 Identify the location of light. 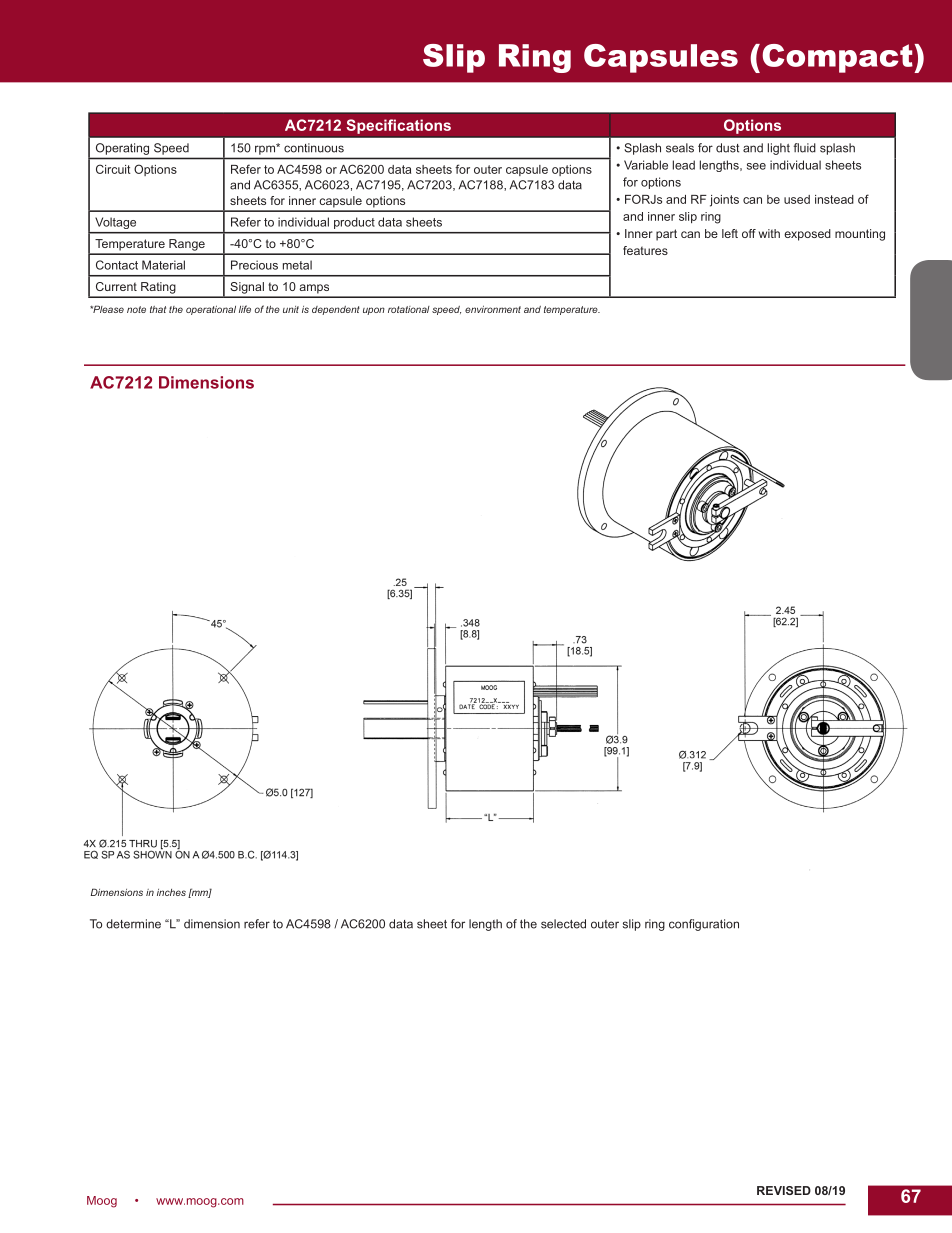
(779, 149).
